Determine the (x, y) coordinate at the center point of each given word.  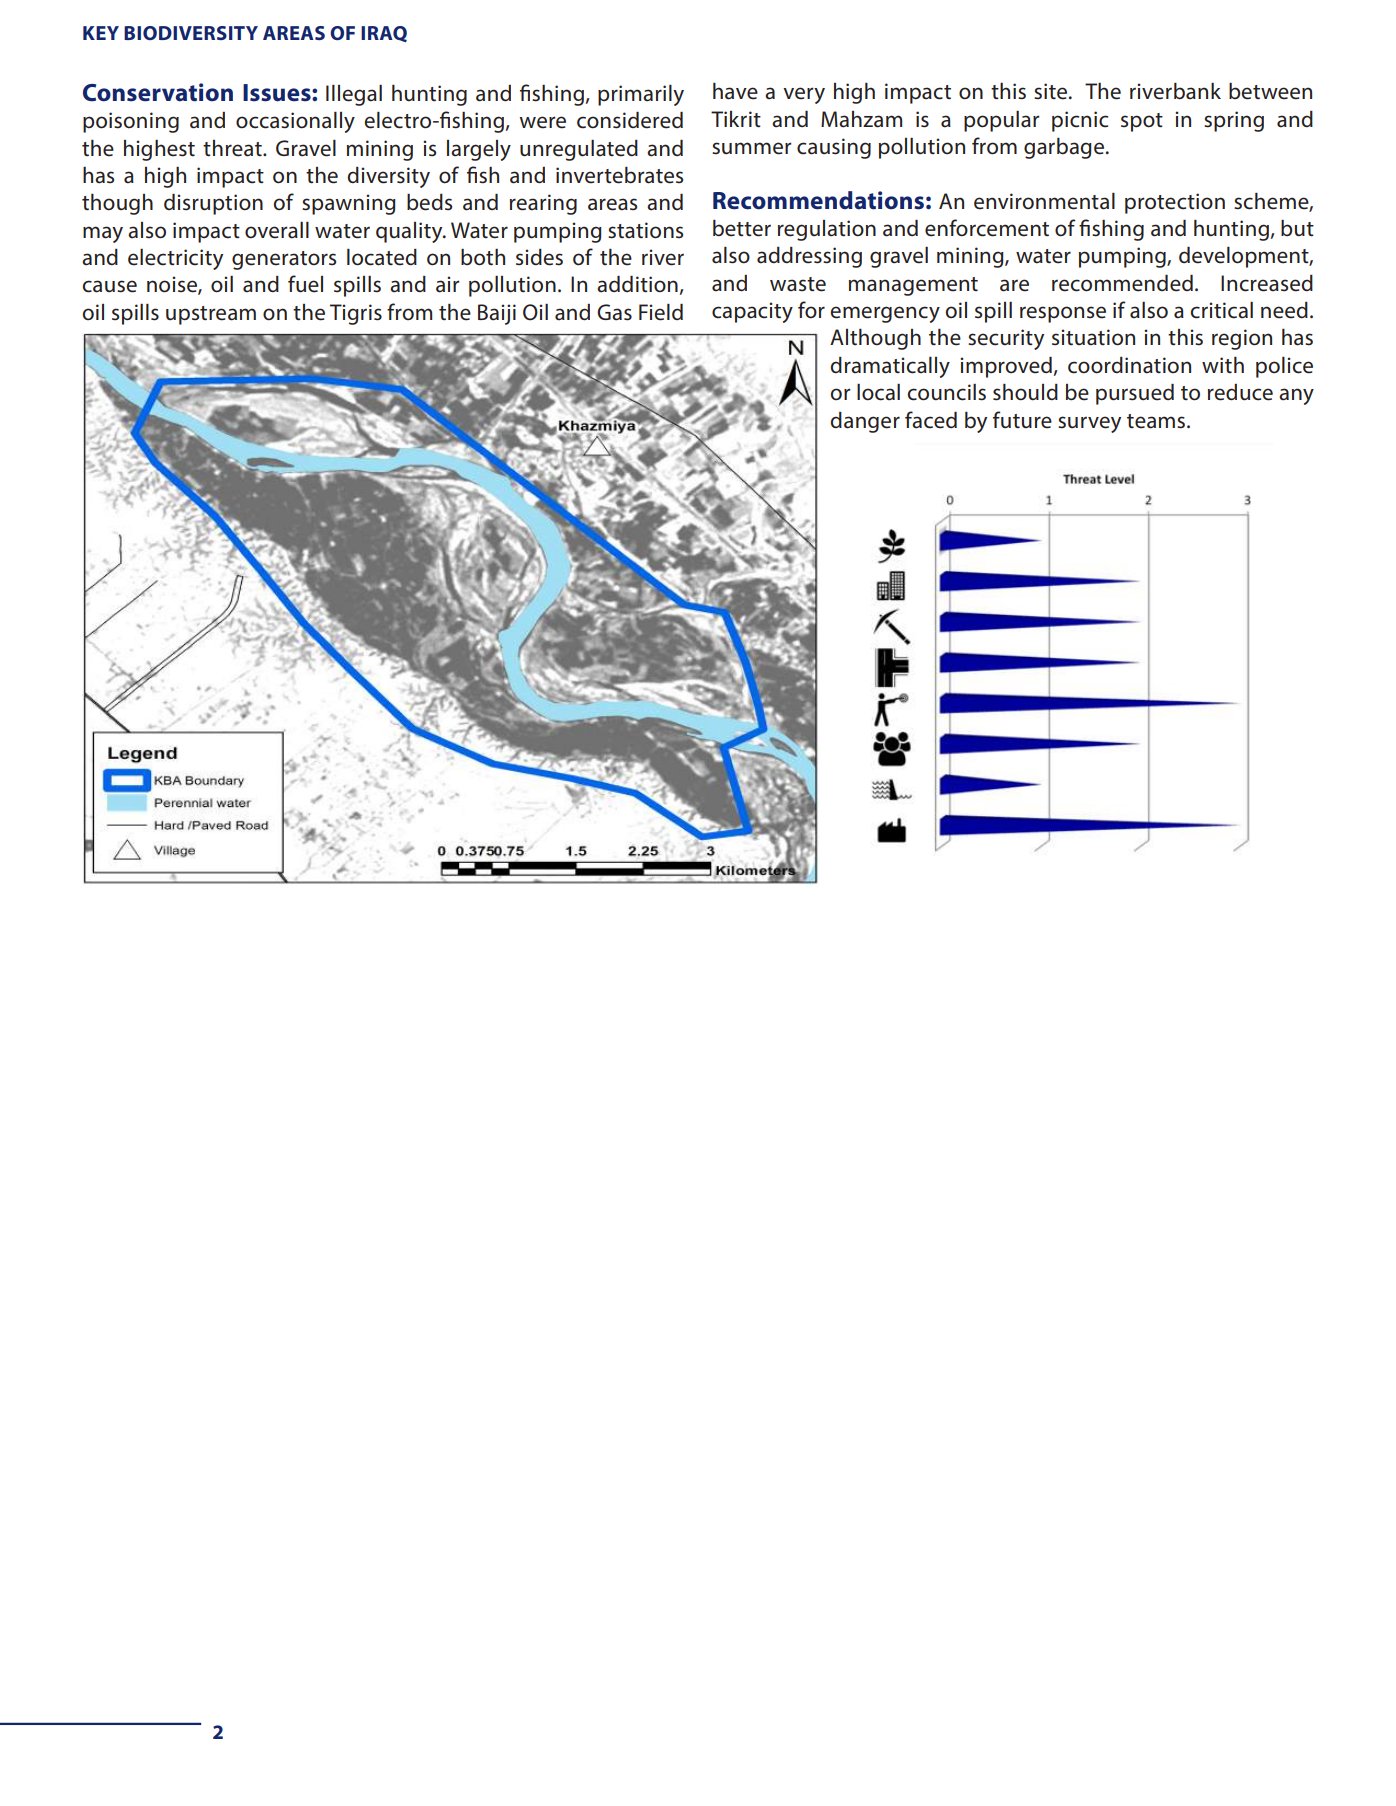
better (742, 228)
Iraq (384, 34)
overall (277, 230)
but (1297, 228)
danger (865, 422)
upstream (211, 315)
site (1052, 91)
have (735, 91)
